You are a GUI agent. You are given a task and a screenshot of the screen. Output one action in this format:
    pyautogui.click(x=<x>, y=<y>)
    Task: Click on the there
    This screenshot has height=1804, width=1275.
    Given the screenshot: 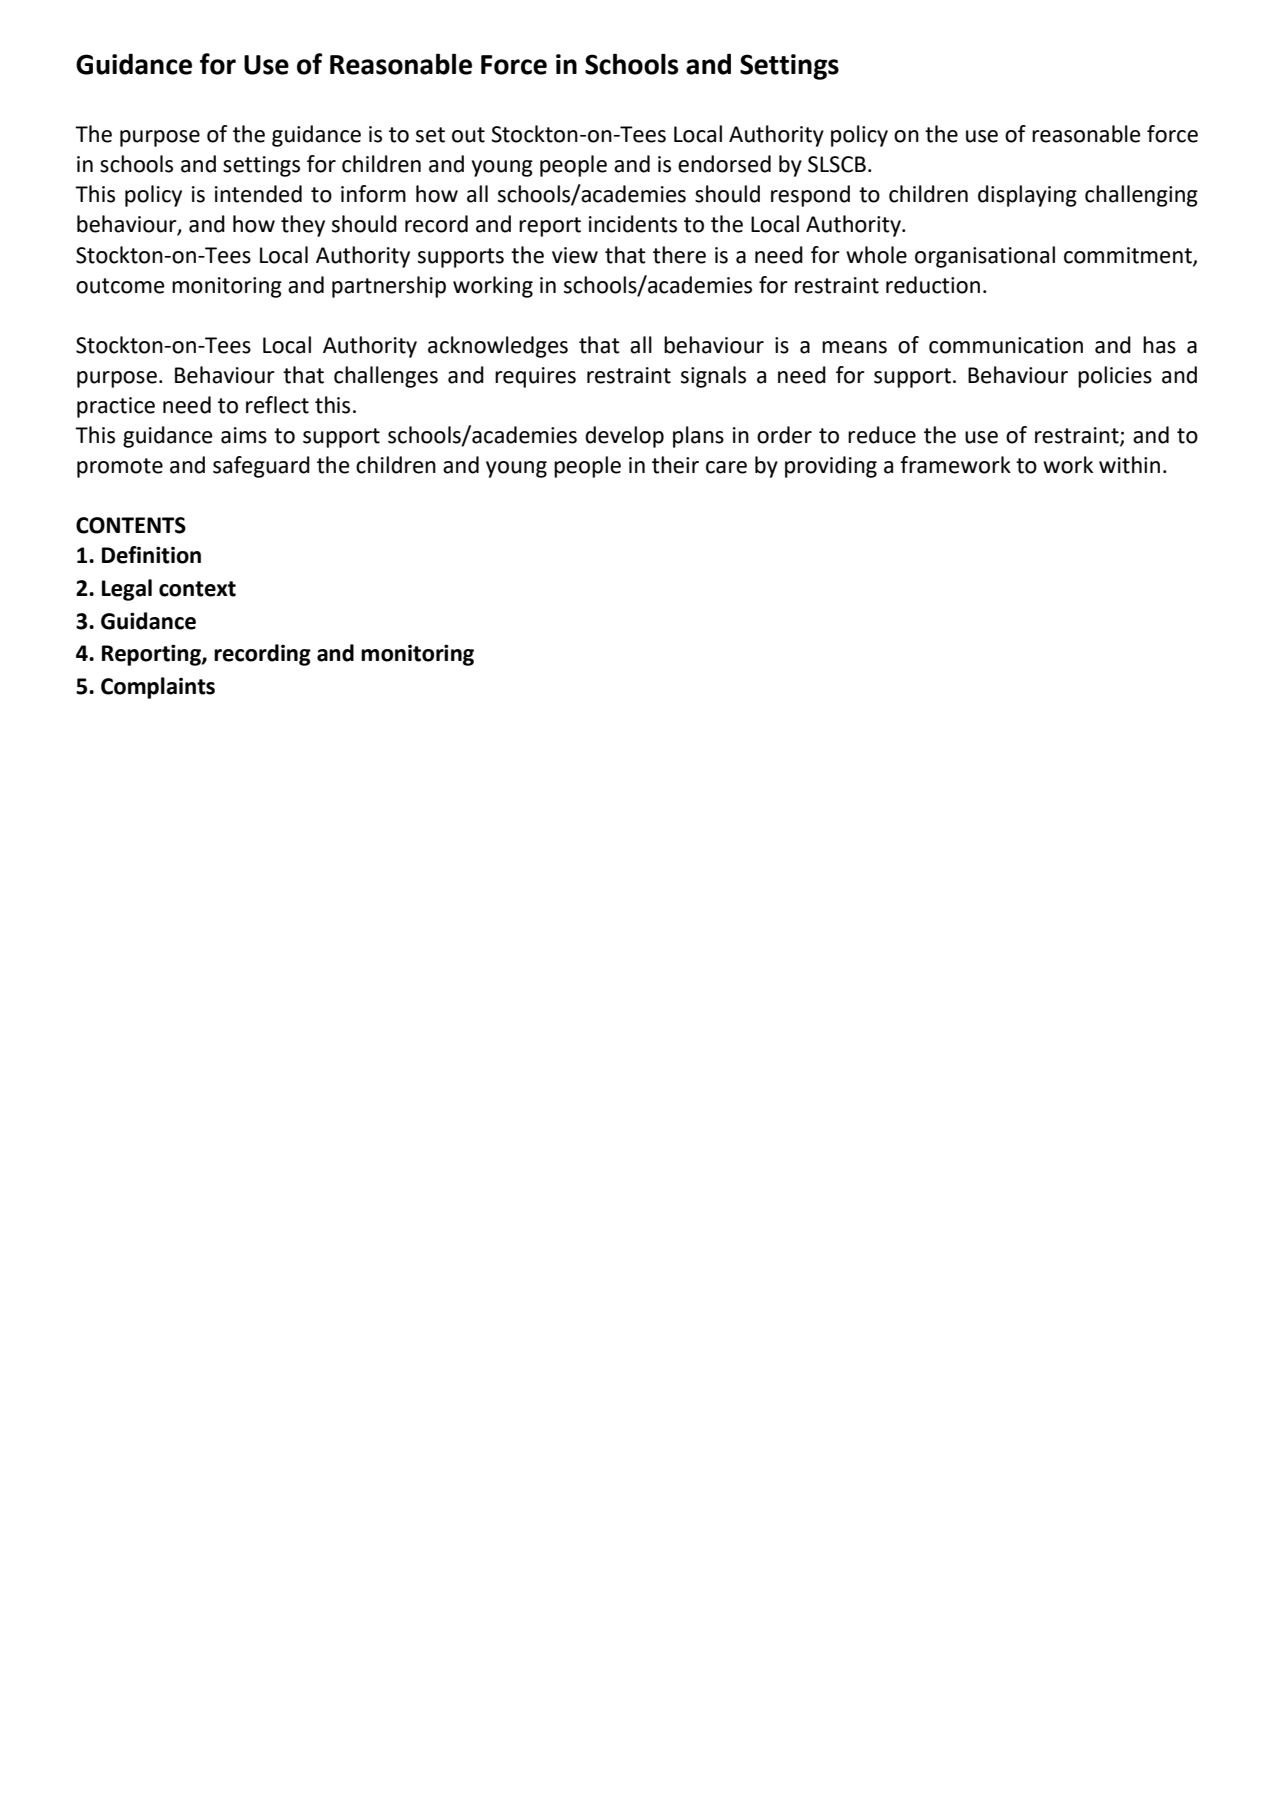 What is the action you would take?
    pyautogui.click(x=679, y=255)
